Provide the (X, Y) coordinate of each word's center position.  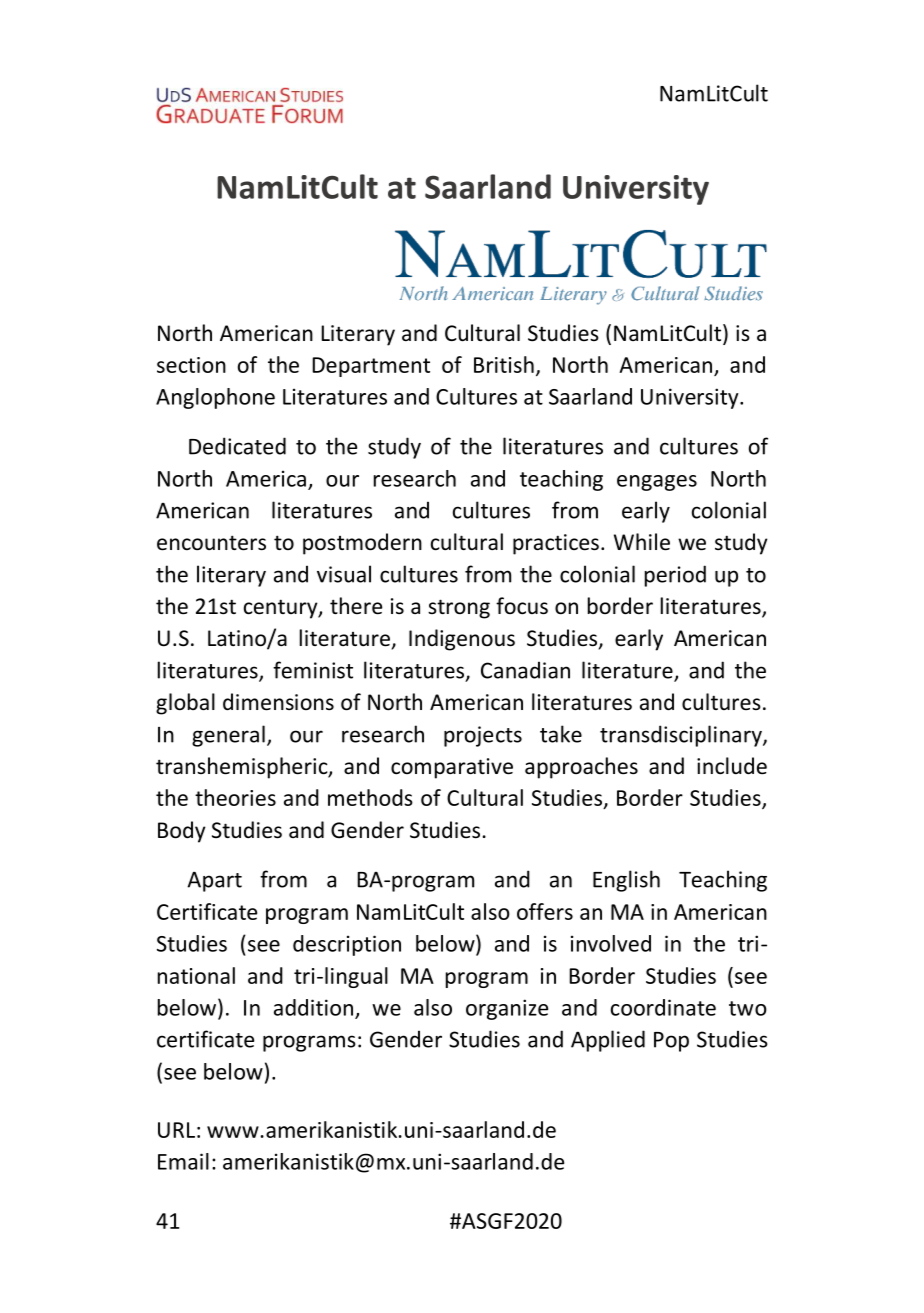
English (626, 881)
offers (545, 911)
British (504, 364)
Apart (214, 881)
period (675, 576)
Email (183, 1161)
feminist (313, 670)
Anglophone (215, 398)
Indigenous (462, 640)
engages (657, 483)
